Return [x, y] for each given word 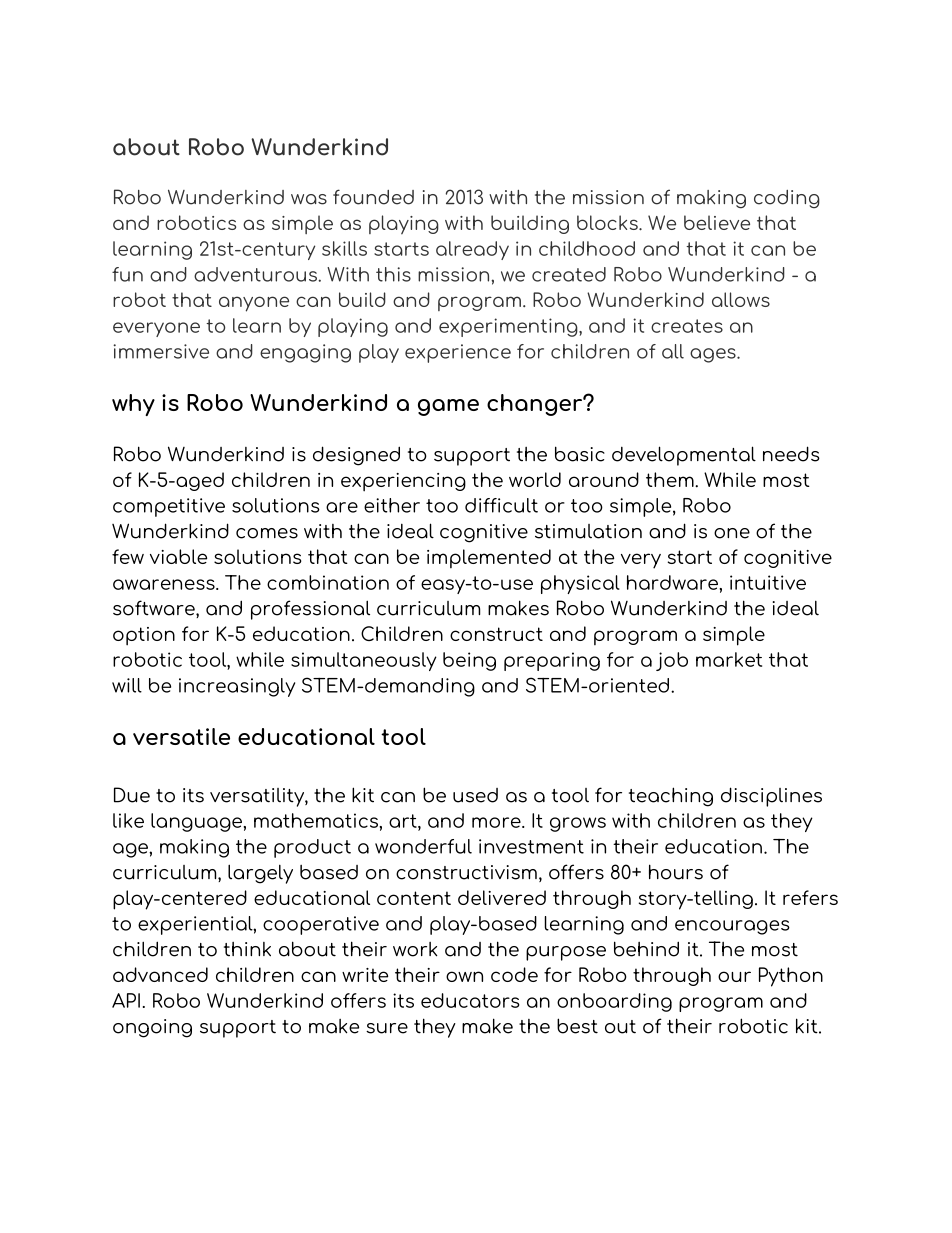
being [469, 661]
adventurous [255, 274]
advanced [160, 974]
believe [717, 222]
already [472, 250]
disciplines [771, 797]
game [448, 407]
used [475, 795]
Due [132, 795]
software [155, 609]
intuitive [768, 582]
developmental [684, 456]
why [133, 405]
